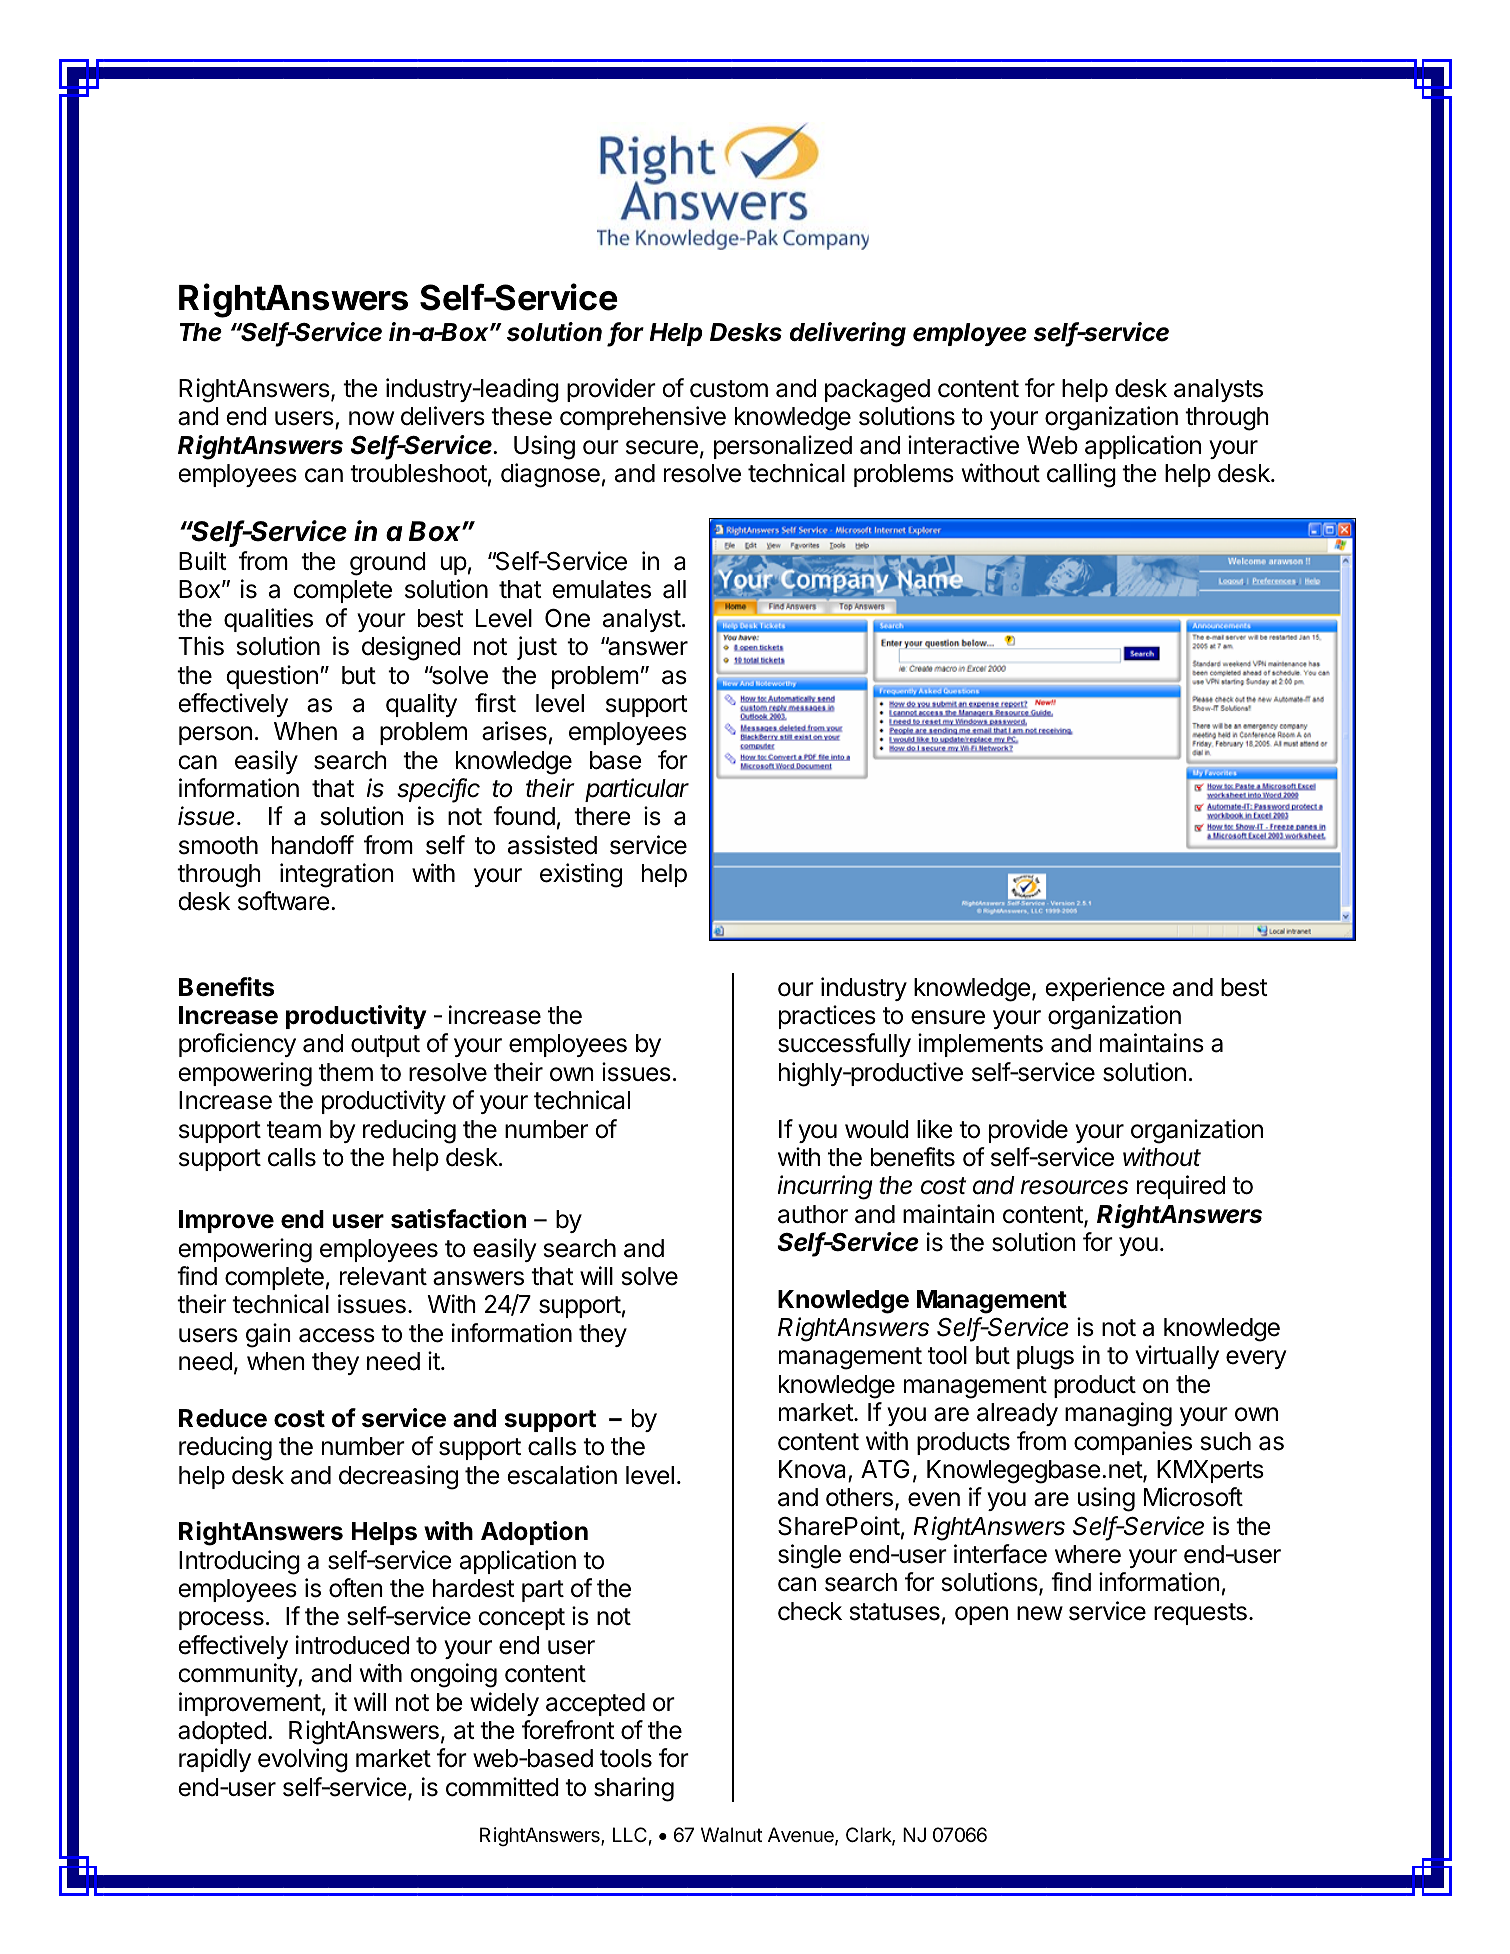 This page has width=1510, height=1954. Describe the element at coordinates (1177, 1357) in the page. I see `virtually` at that location.
